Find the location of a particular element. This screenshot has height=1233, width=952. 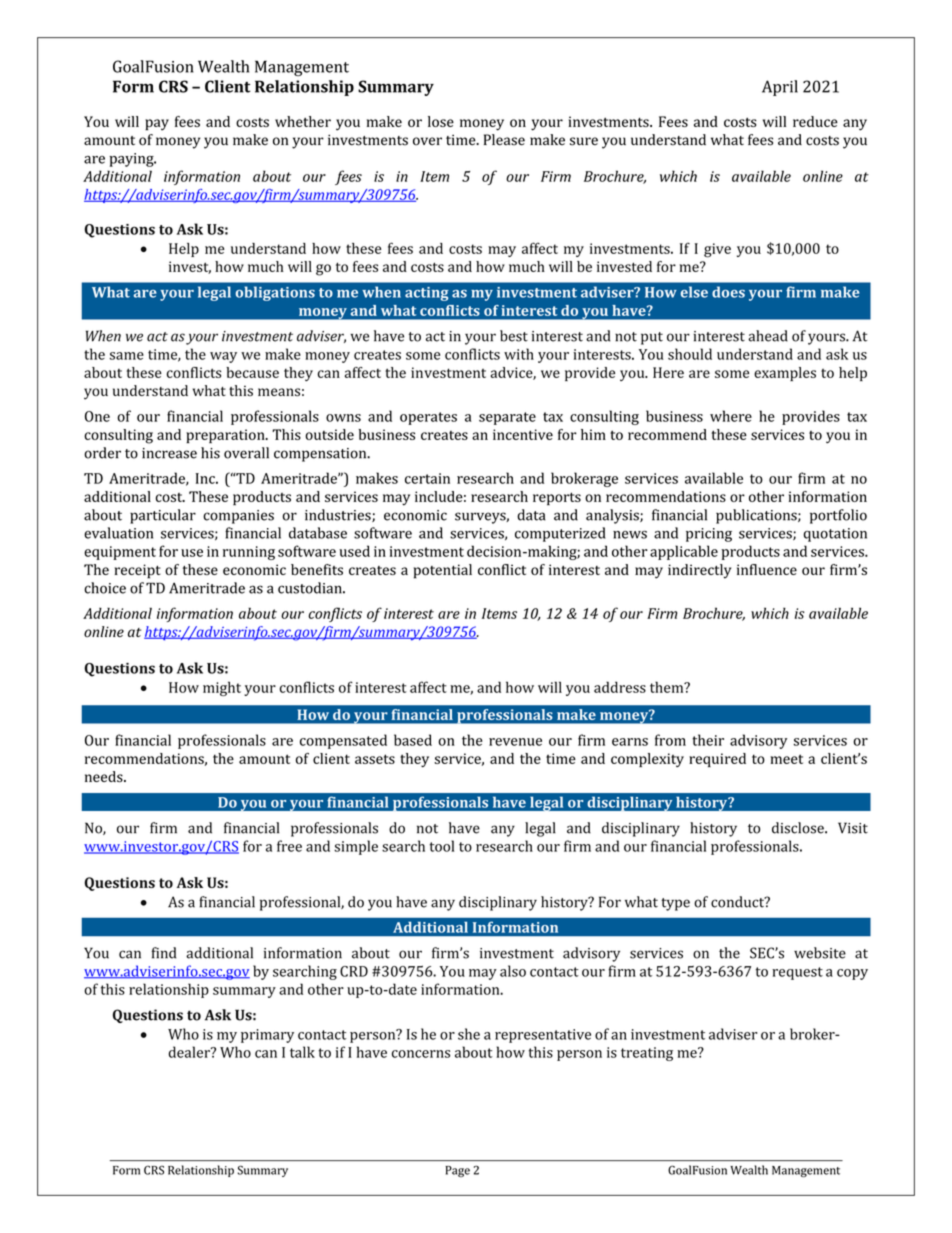

April is located at coordinates (780, 88).
